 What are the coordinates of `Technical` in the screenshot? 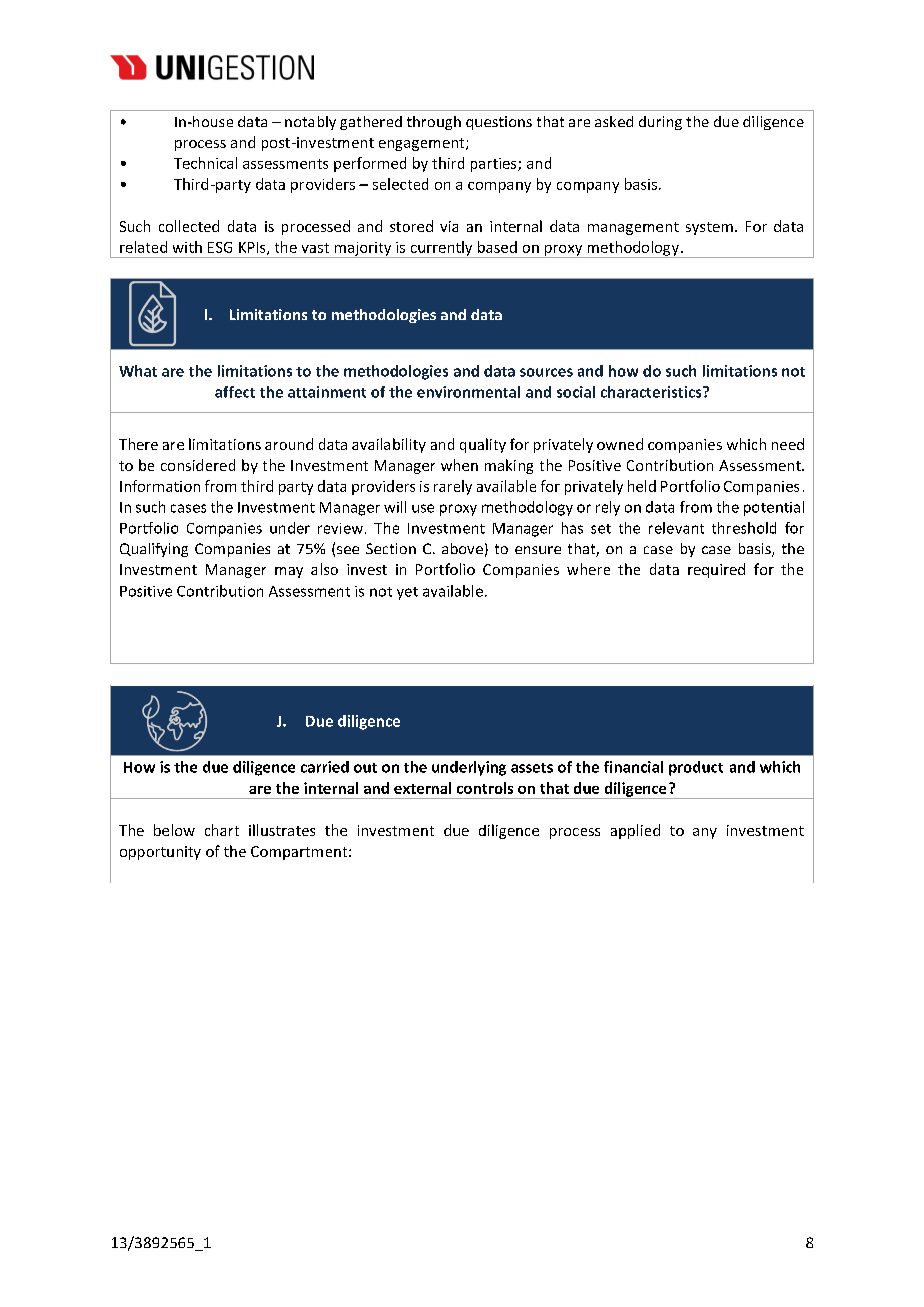 It's located at (205, 163).
